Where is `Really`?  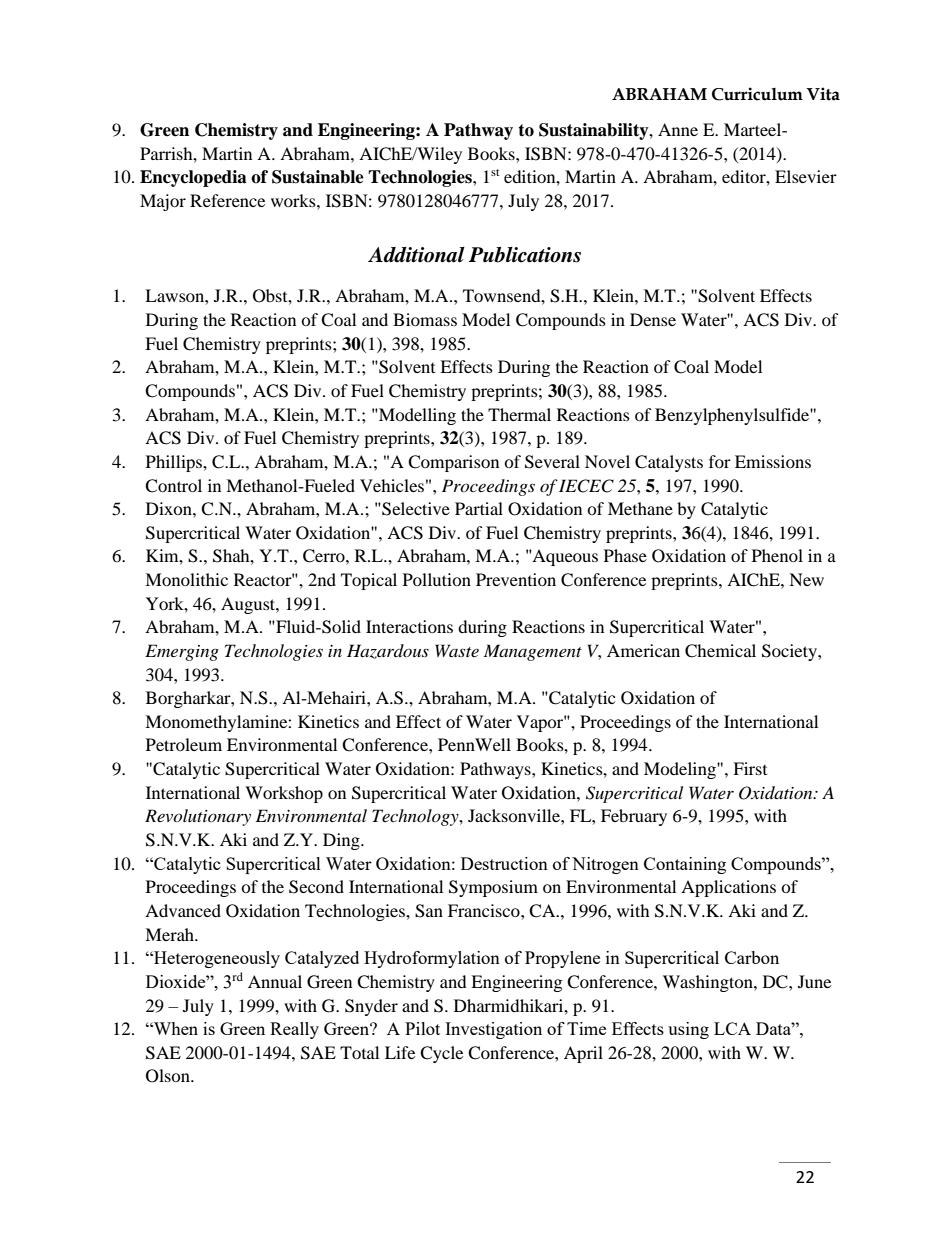 Really is located at coordinates (294, 1030).
